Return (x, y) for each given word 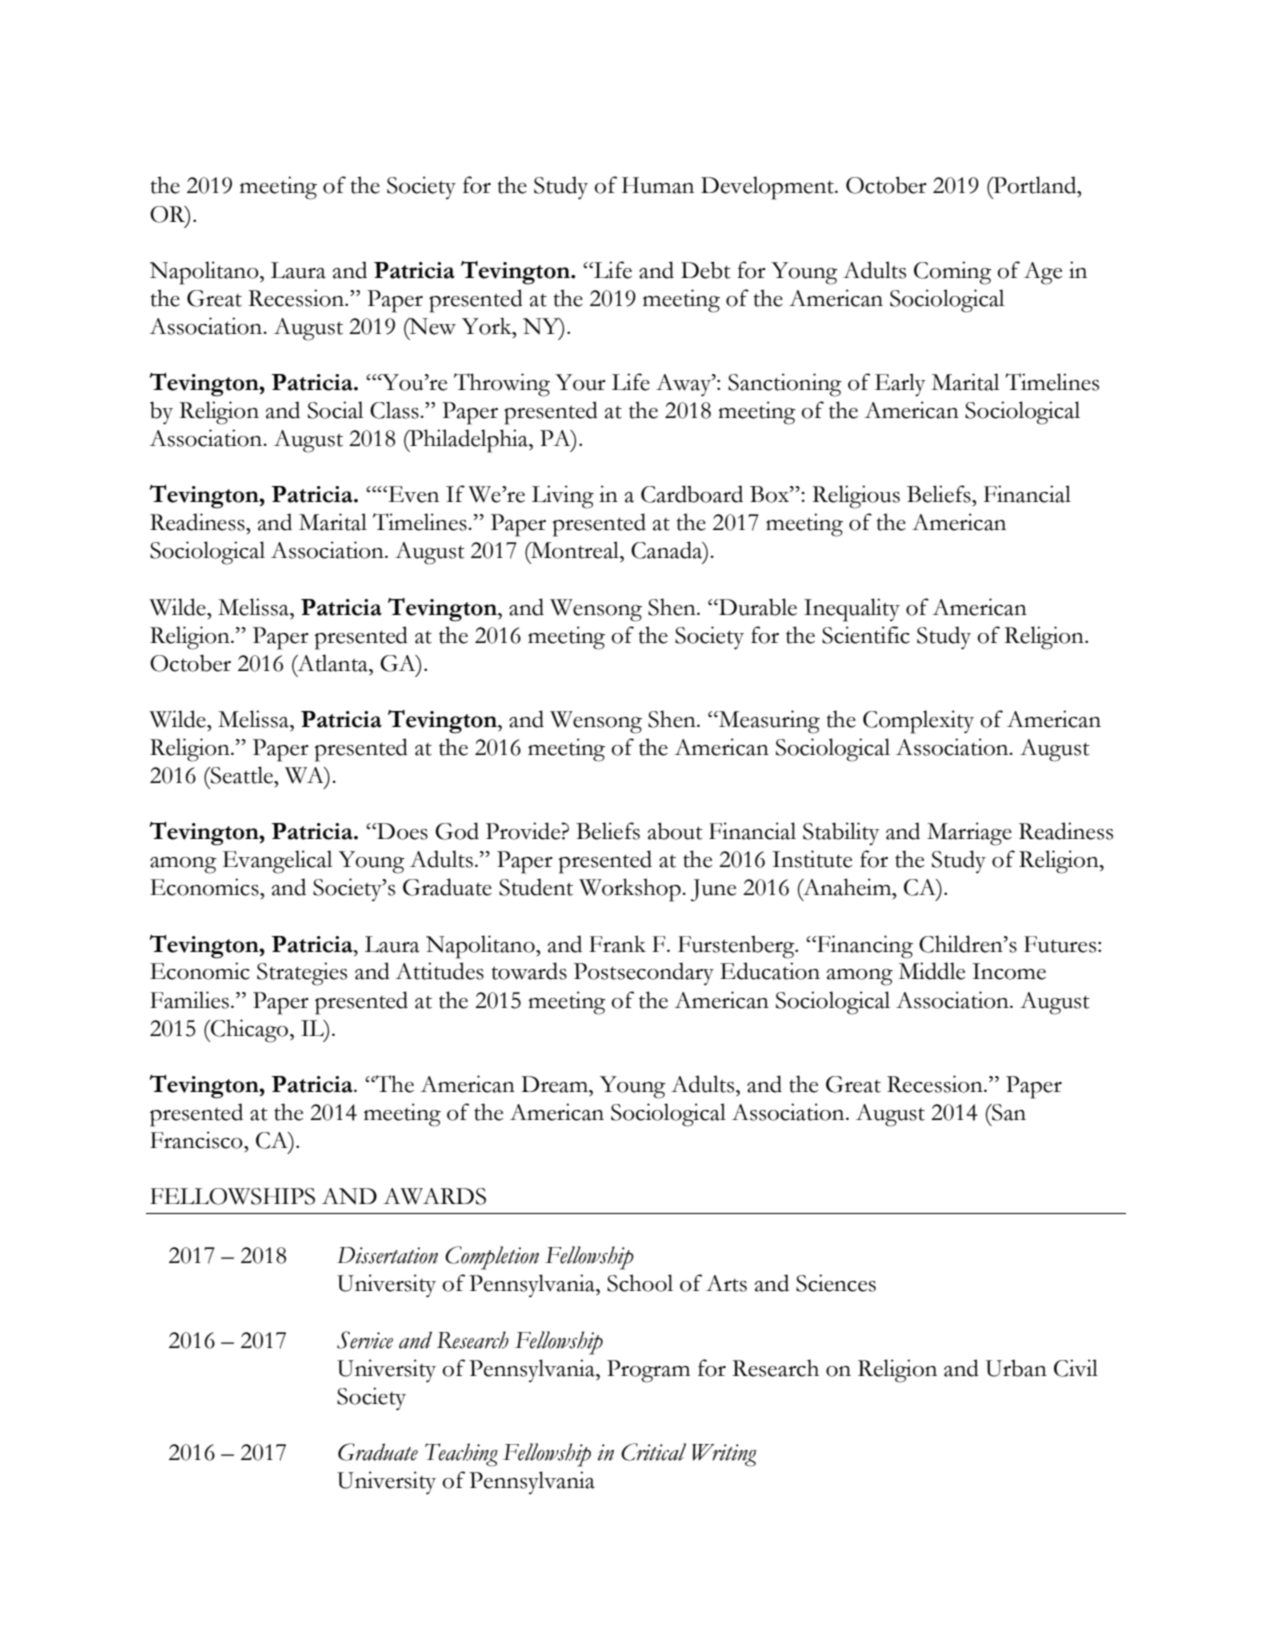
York (488, 326)
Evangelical (277, 862)
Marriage (969, 834)
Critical (653, 1452)
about (675, 831)
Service (365, 1340)
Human (658, 185)
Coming (953, 273)
